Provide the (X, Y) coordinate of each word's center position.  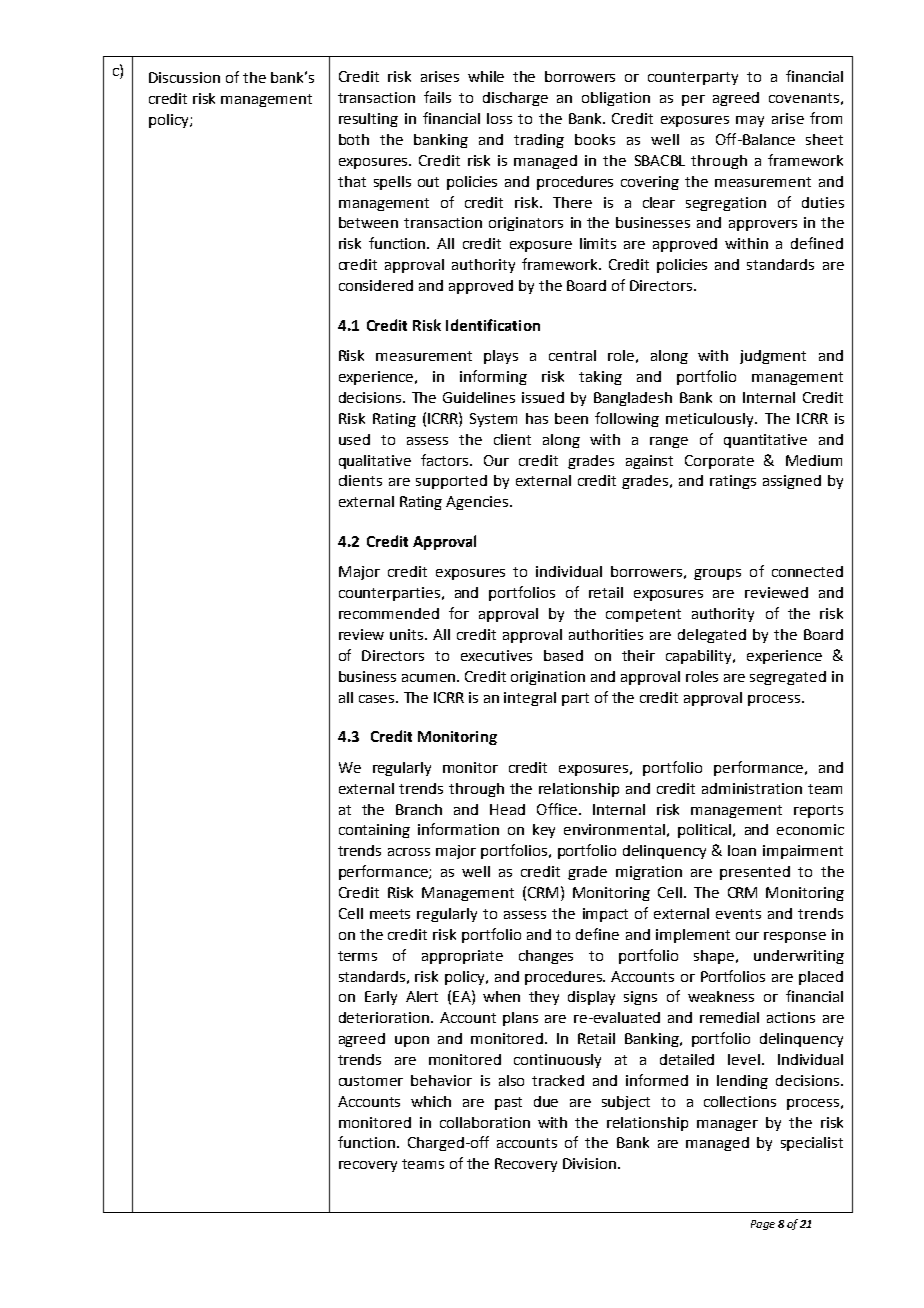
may (750, 121)
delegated (712, 636)
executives (496, 655)
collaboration (485, 1122)
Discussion (184, 77)
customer (371, 1081)
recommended (389, 613)
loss (499, 118)
